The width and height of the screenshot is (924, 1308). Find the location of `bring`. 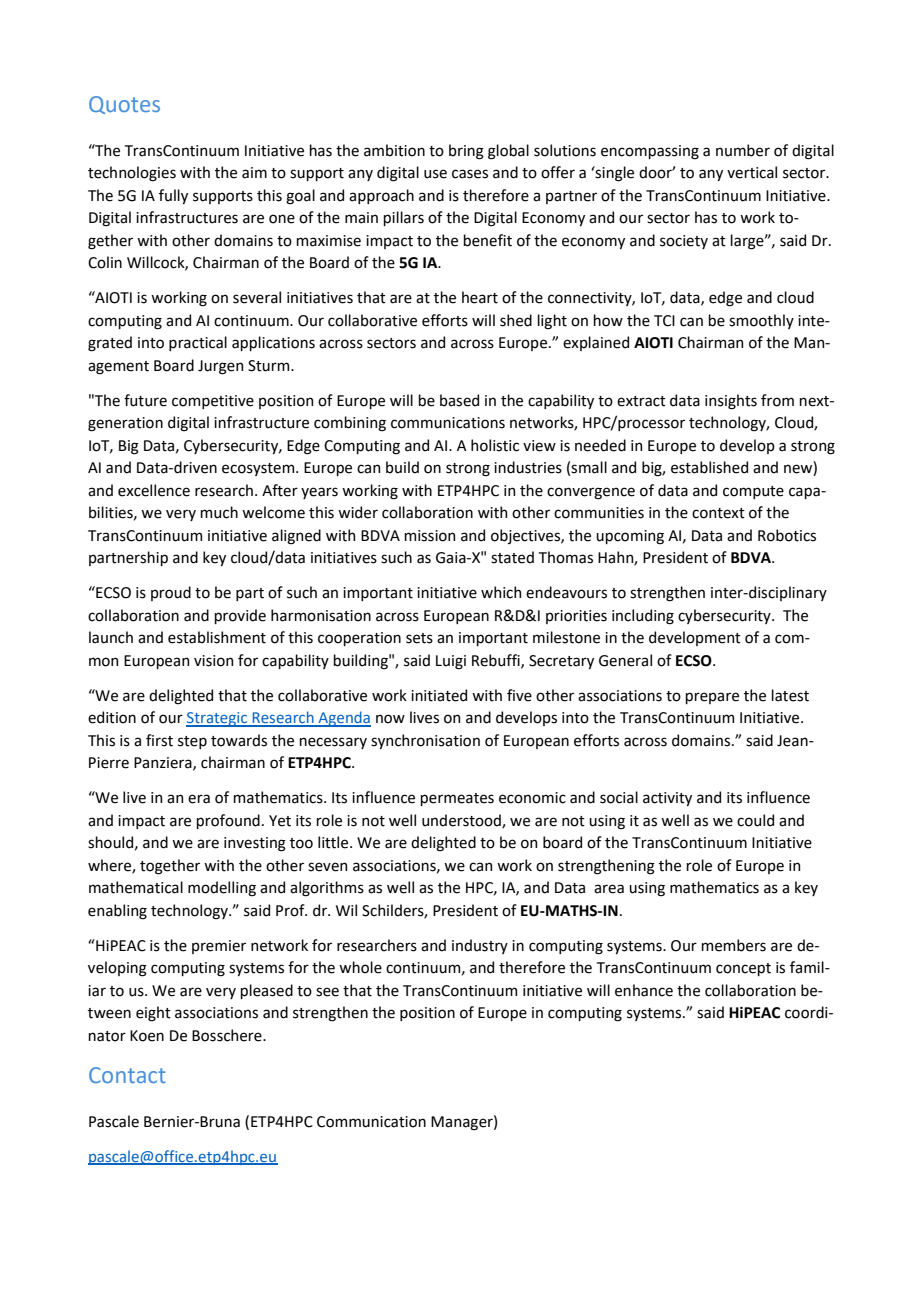

bring is located at coordinates (466, 152).
